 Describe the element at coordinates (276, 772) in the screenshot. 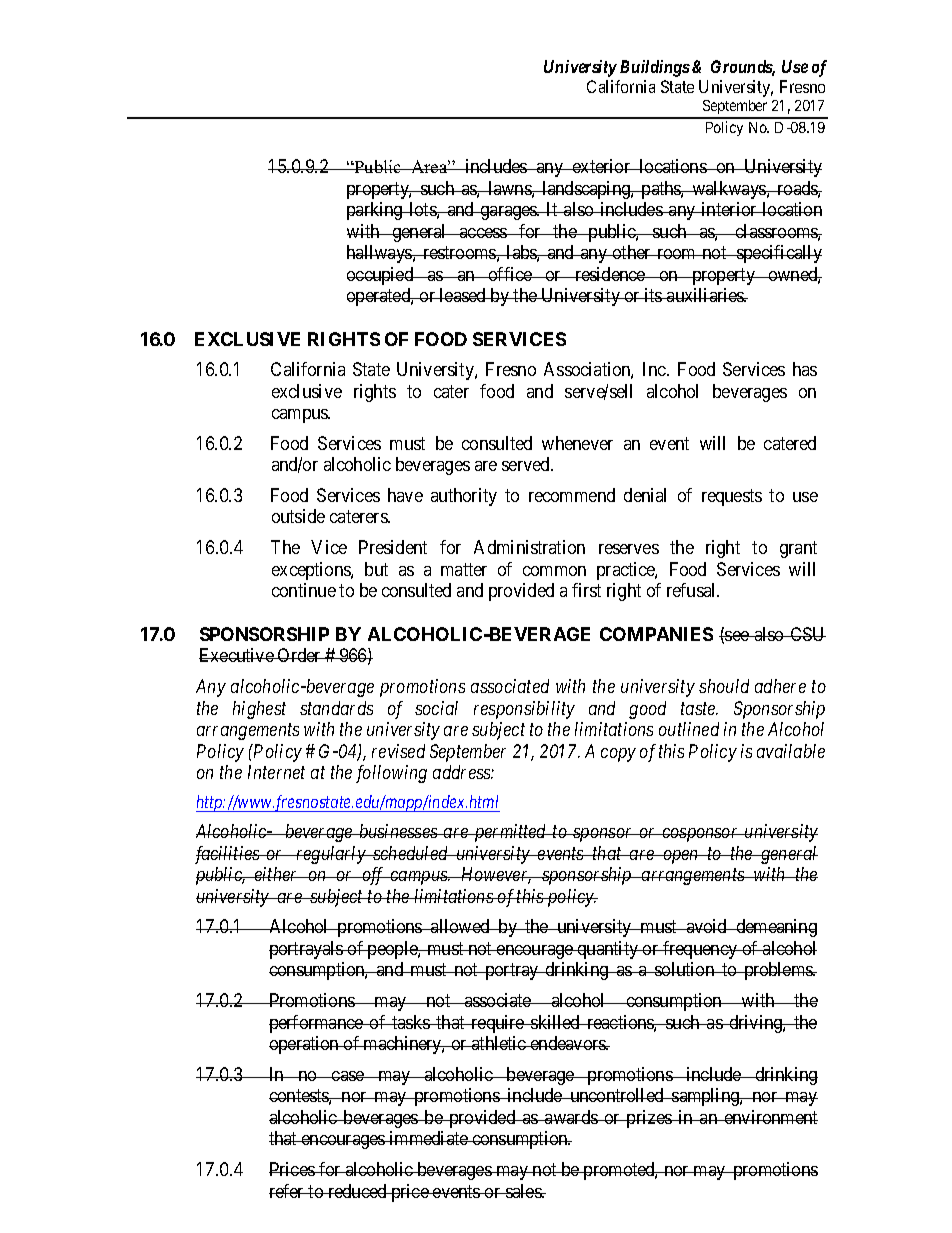

I see `Internet` at that location.
